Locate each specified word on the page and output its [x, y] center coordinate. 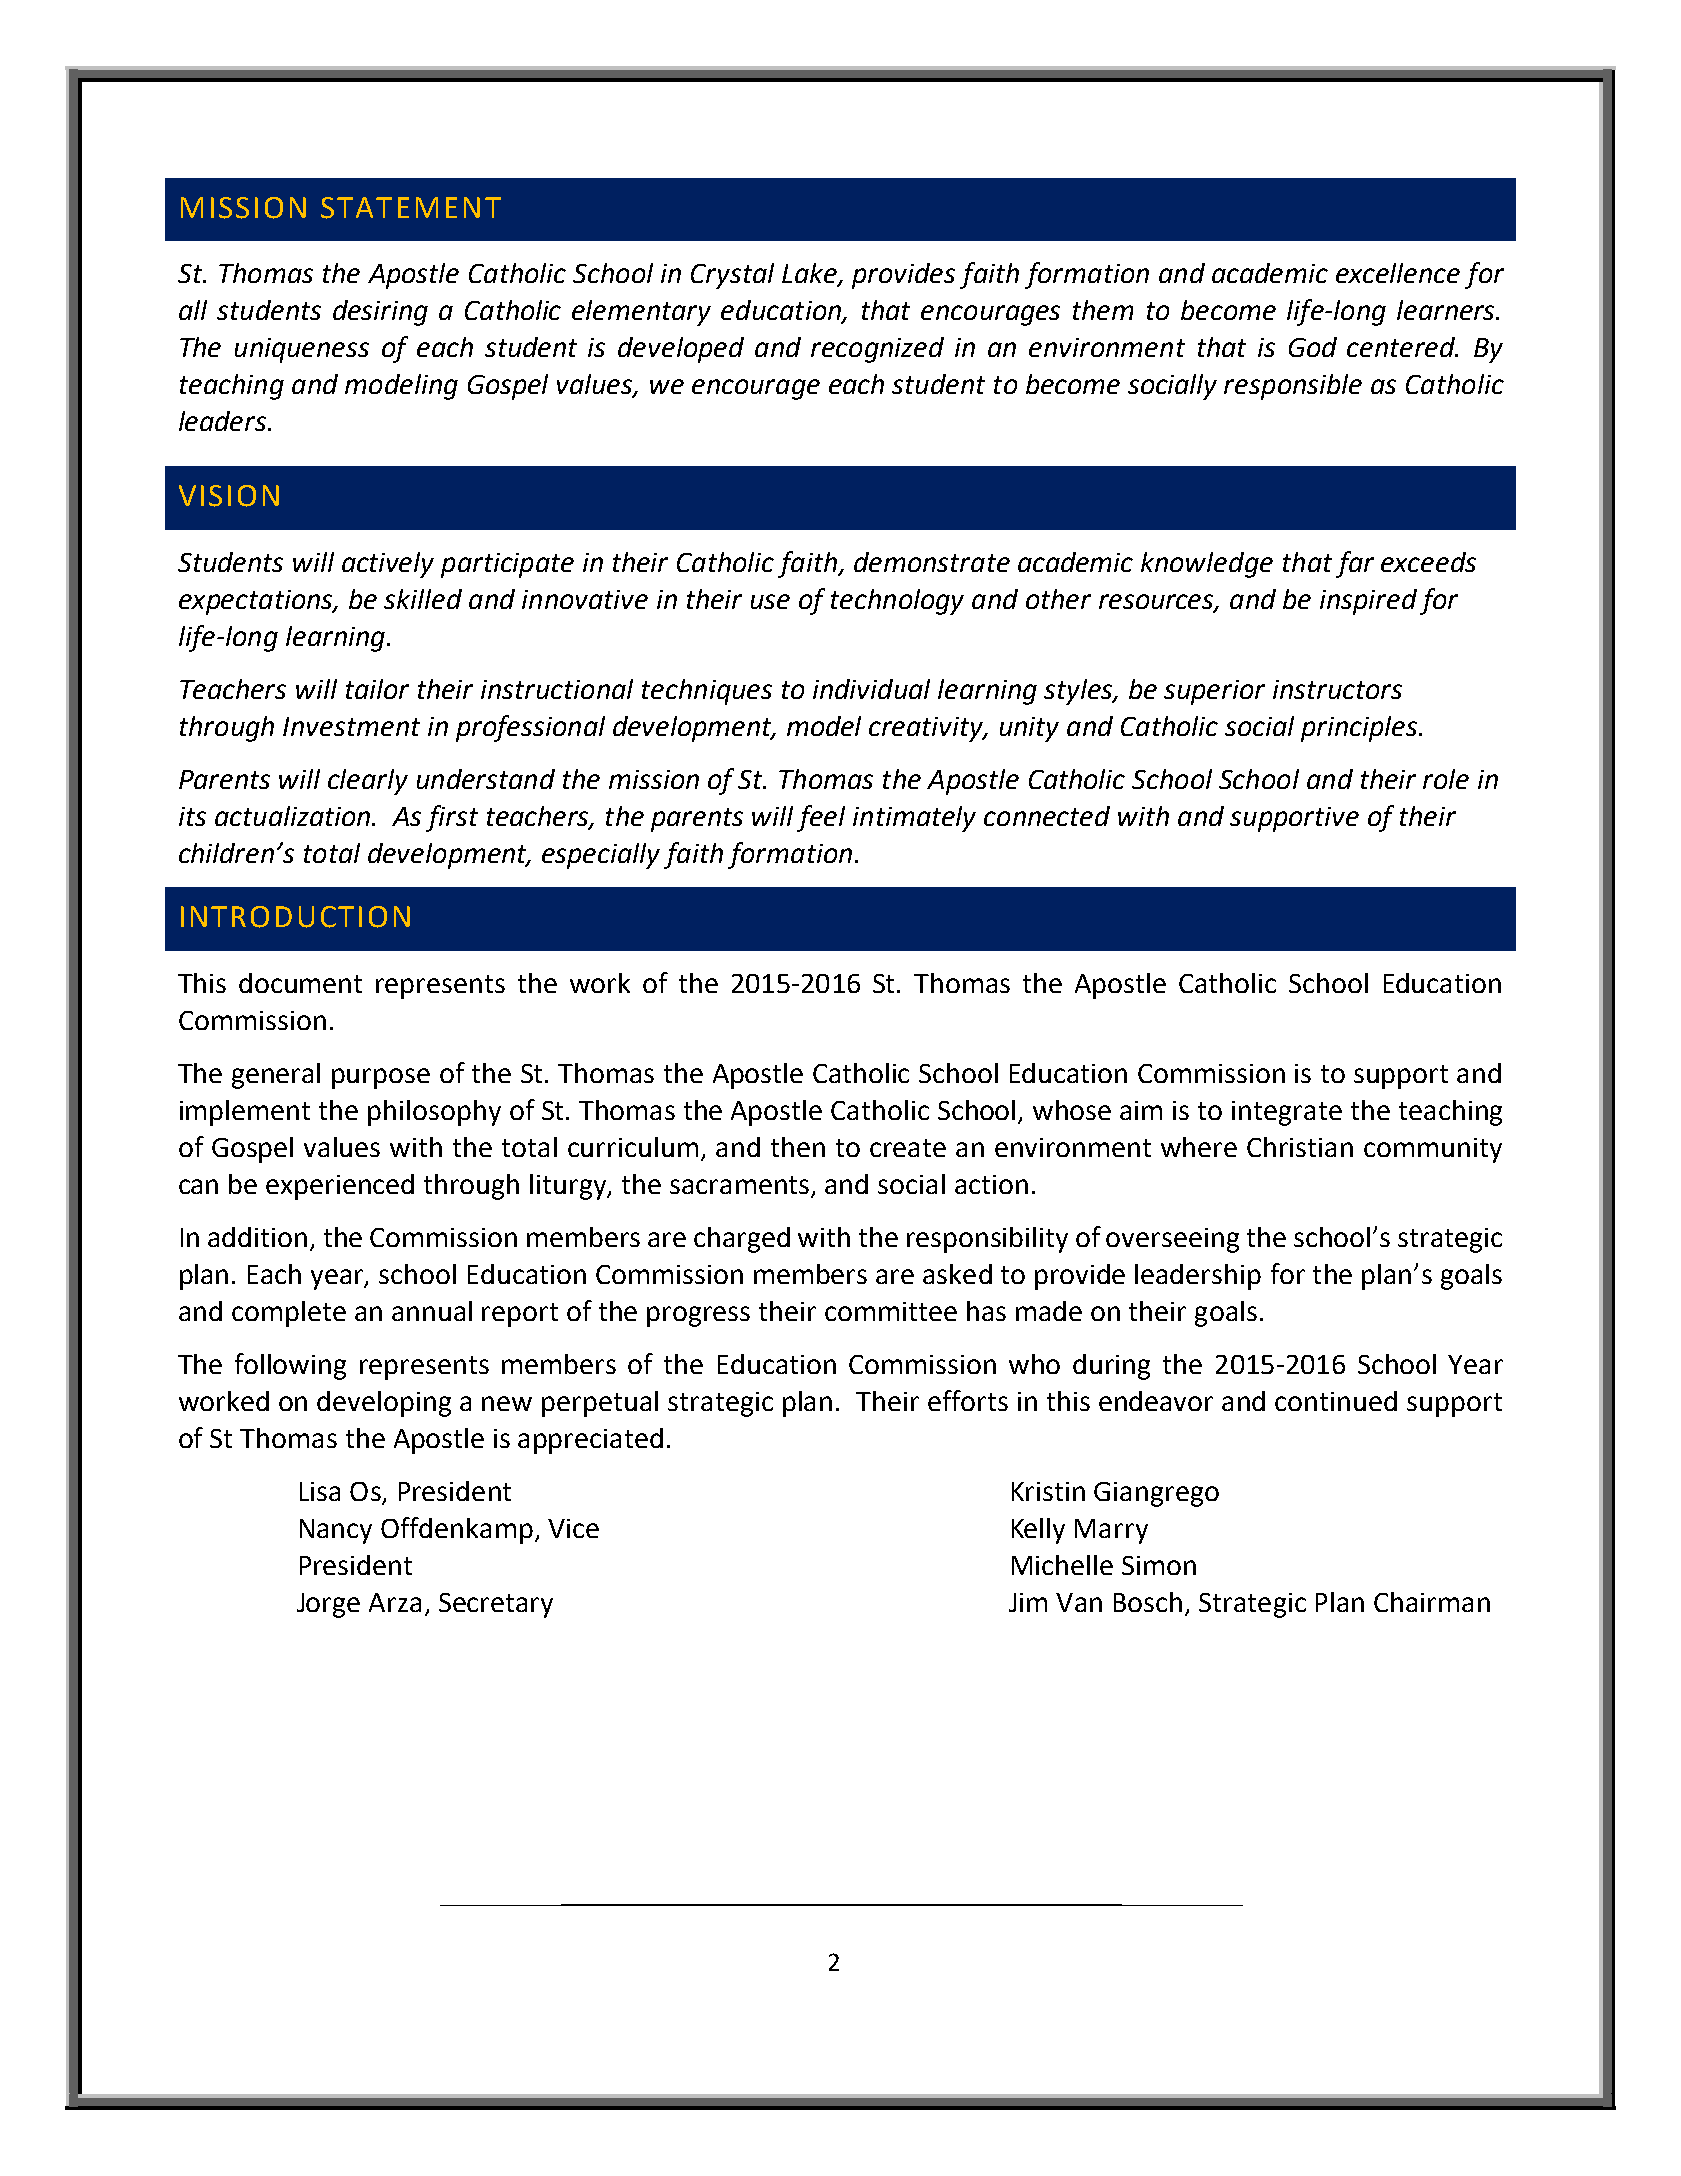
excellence [1398, 273]
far [1355, 564]
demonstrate [932, 562]
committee [891, 1311]
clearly [368, 782]
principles [1360, 729]
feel [821, 818]
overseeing [1172, 1240]
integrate [1287, 1113]
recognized [877, 350]
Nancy [336, 1531]
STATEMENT [411, 208]
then [798, 1147]
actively [388, 565]
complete [289, 1314]
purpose [381, 1078]
